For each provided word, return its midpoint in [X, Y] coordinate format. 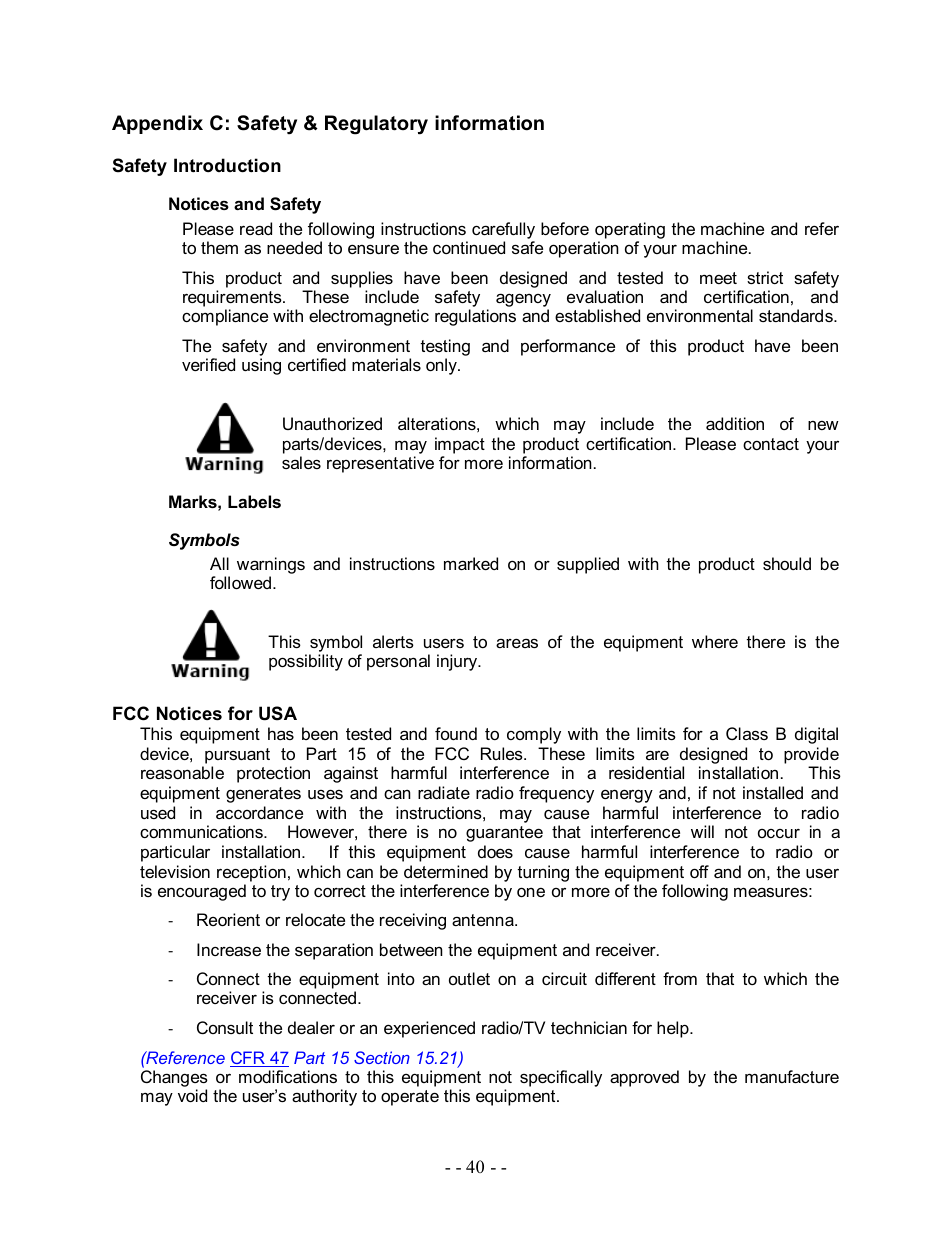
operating [630, 232]
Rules [503, 753]
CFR [248, 1059]
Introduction [227, 165]
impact [460, 445]
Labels [254, 501]
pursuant [237, 756]
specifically [561, 1078]
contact [771, 444]
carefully [503, 232]
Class [747, 733]
